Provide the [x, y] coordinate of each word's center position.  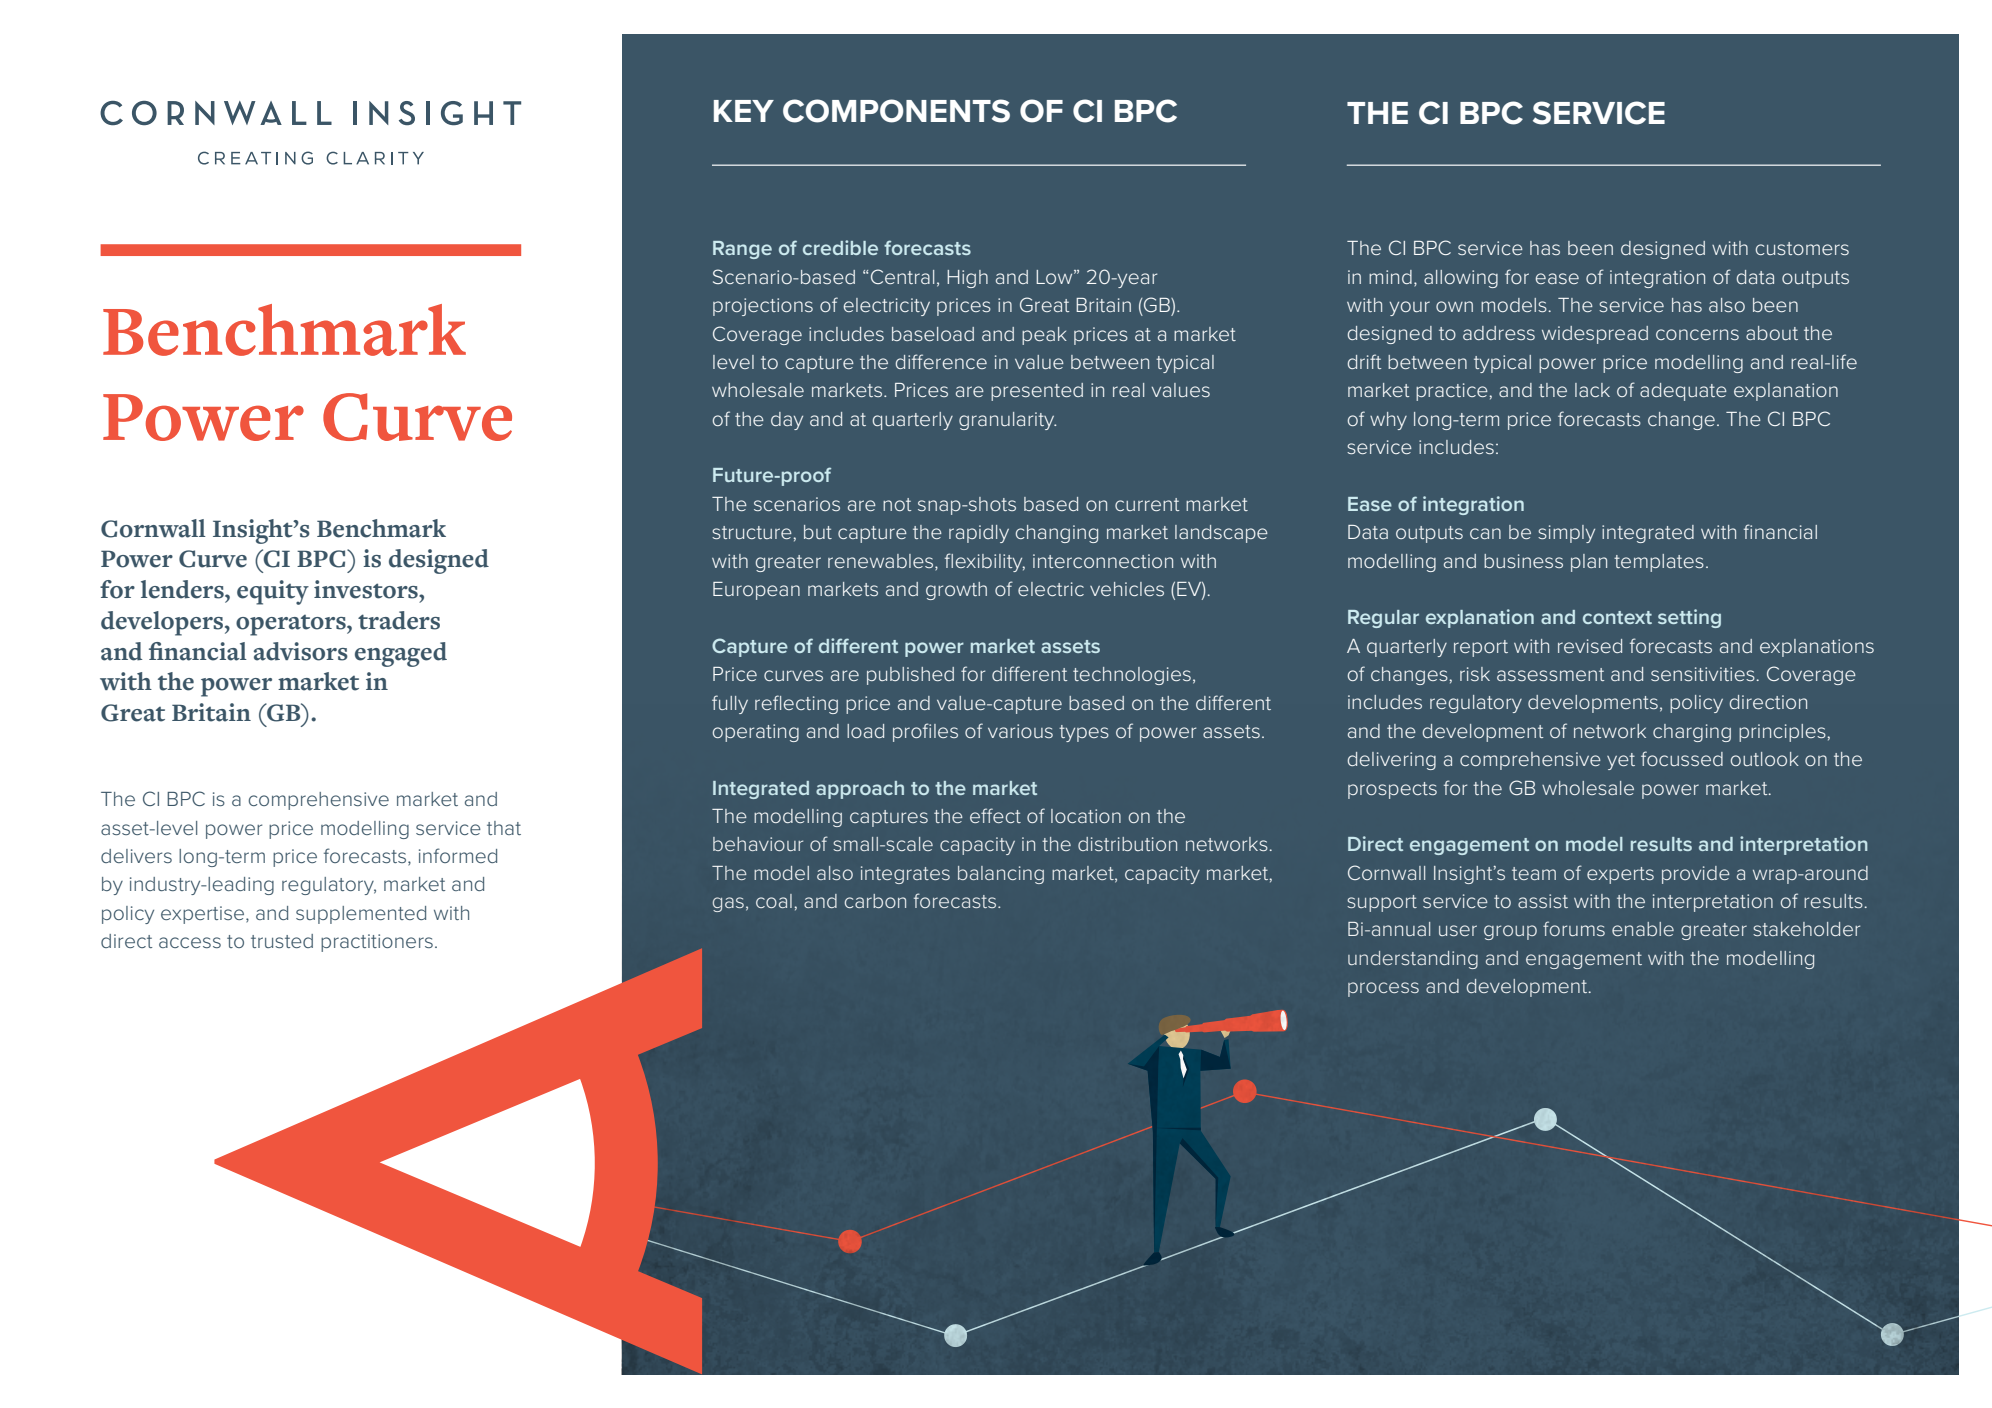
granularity [1007, 421]
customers [1802, 248]
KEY [744, 111]
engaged [401, 654]
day [787, 421]
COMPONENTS [896, 111]
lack [1592, 390]
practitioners [377, 943]
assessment [1550, 674]
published [910, 676]
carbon [875, 901]
